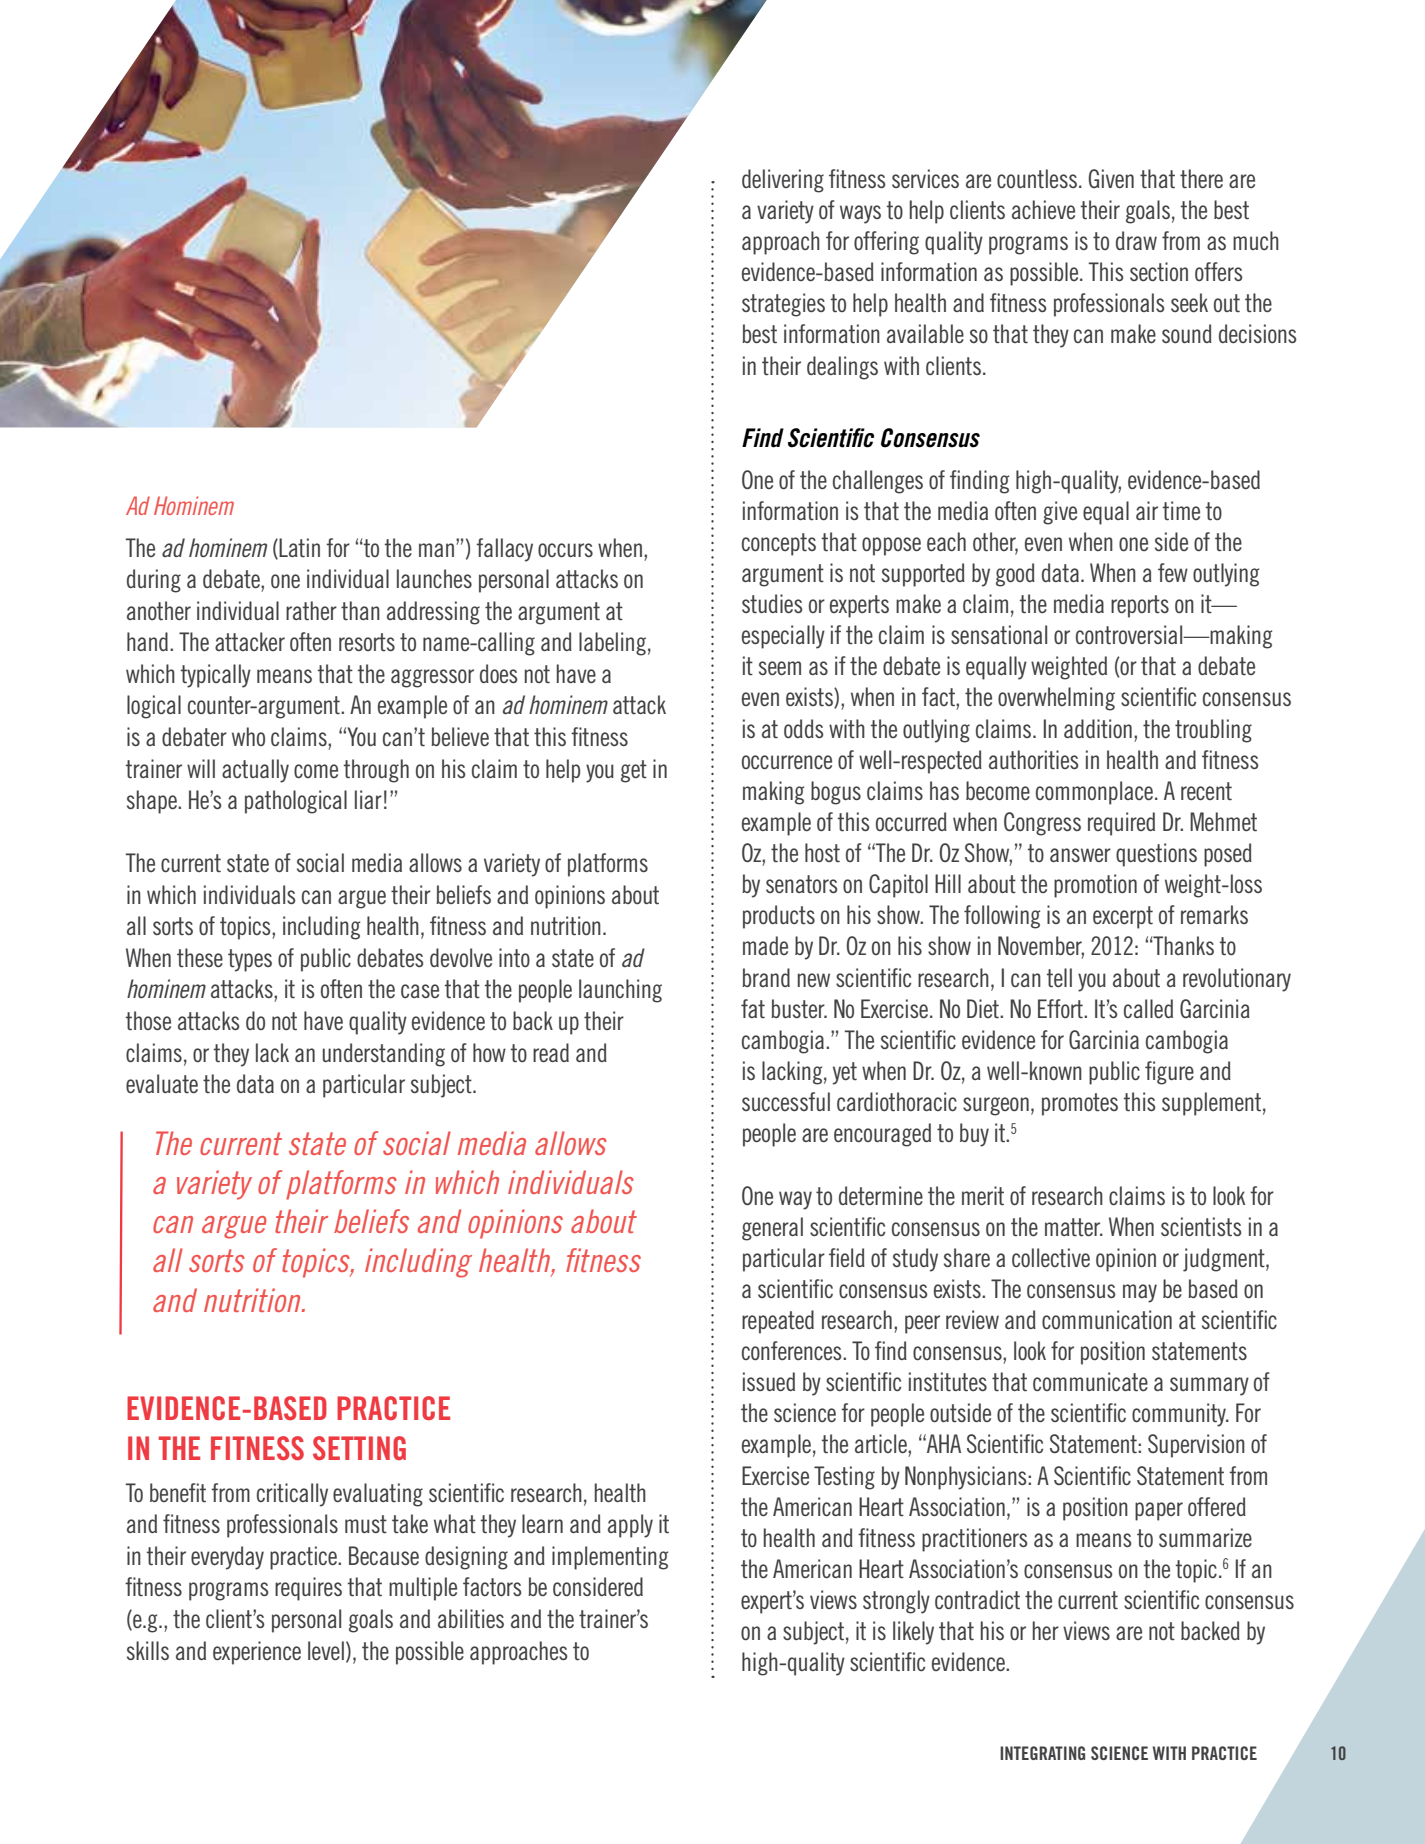  I want to click on Latin, so click(299, 547).
